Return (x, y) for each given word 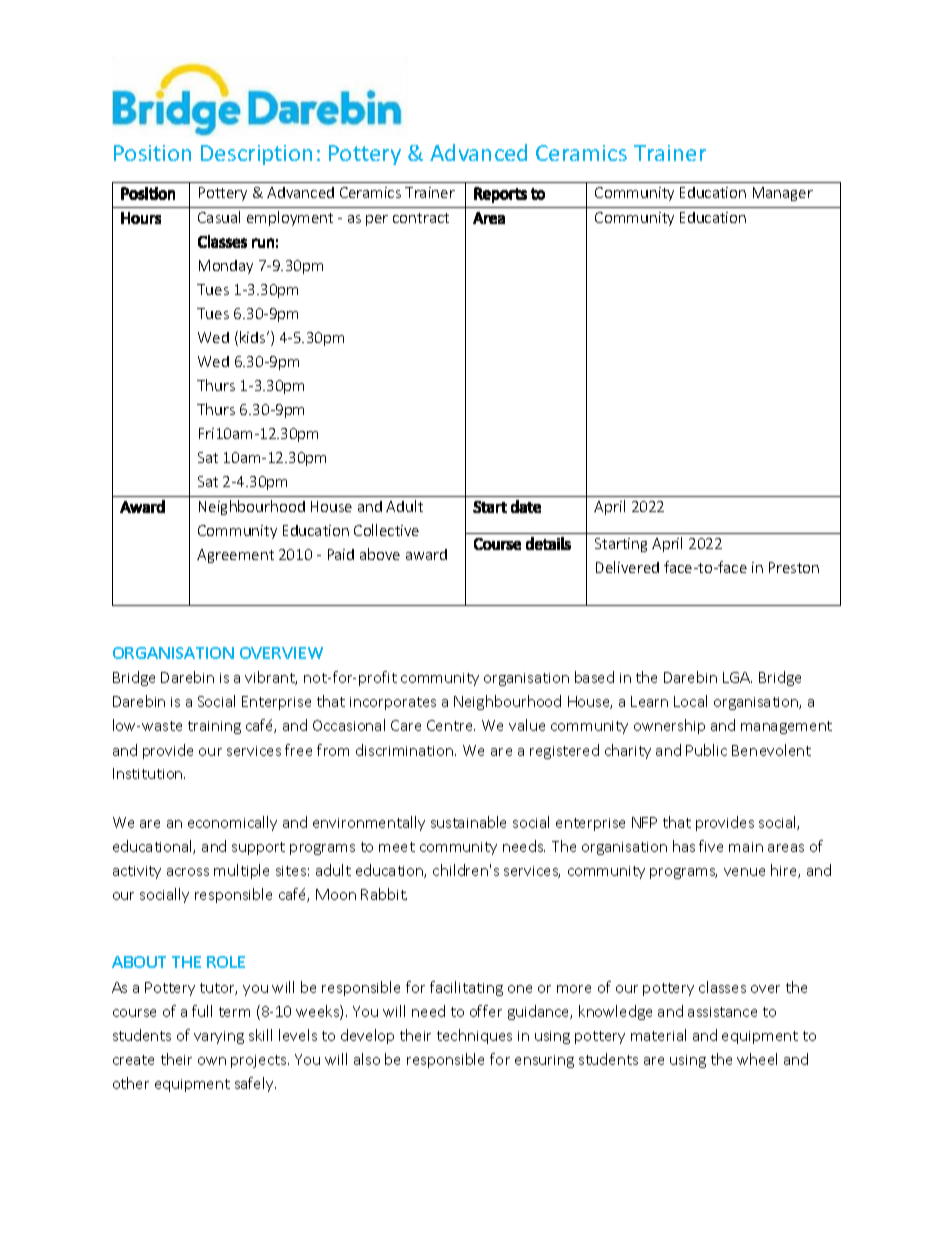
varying (219, 1037)
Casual (219, 217)
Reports (500, 195)
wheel (757, 1059)
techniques (474, 1036)
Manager (783, 194)
